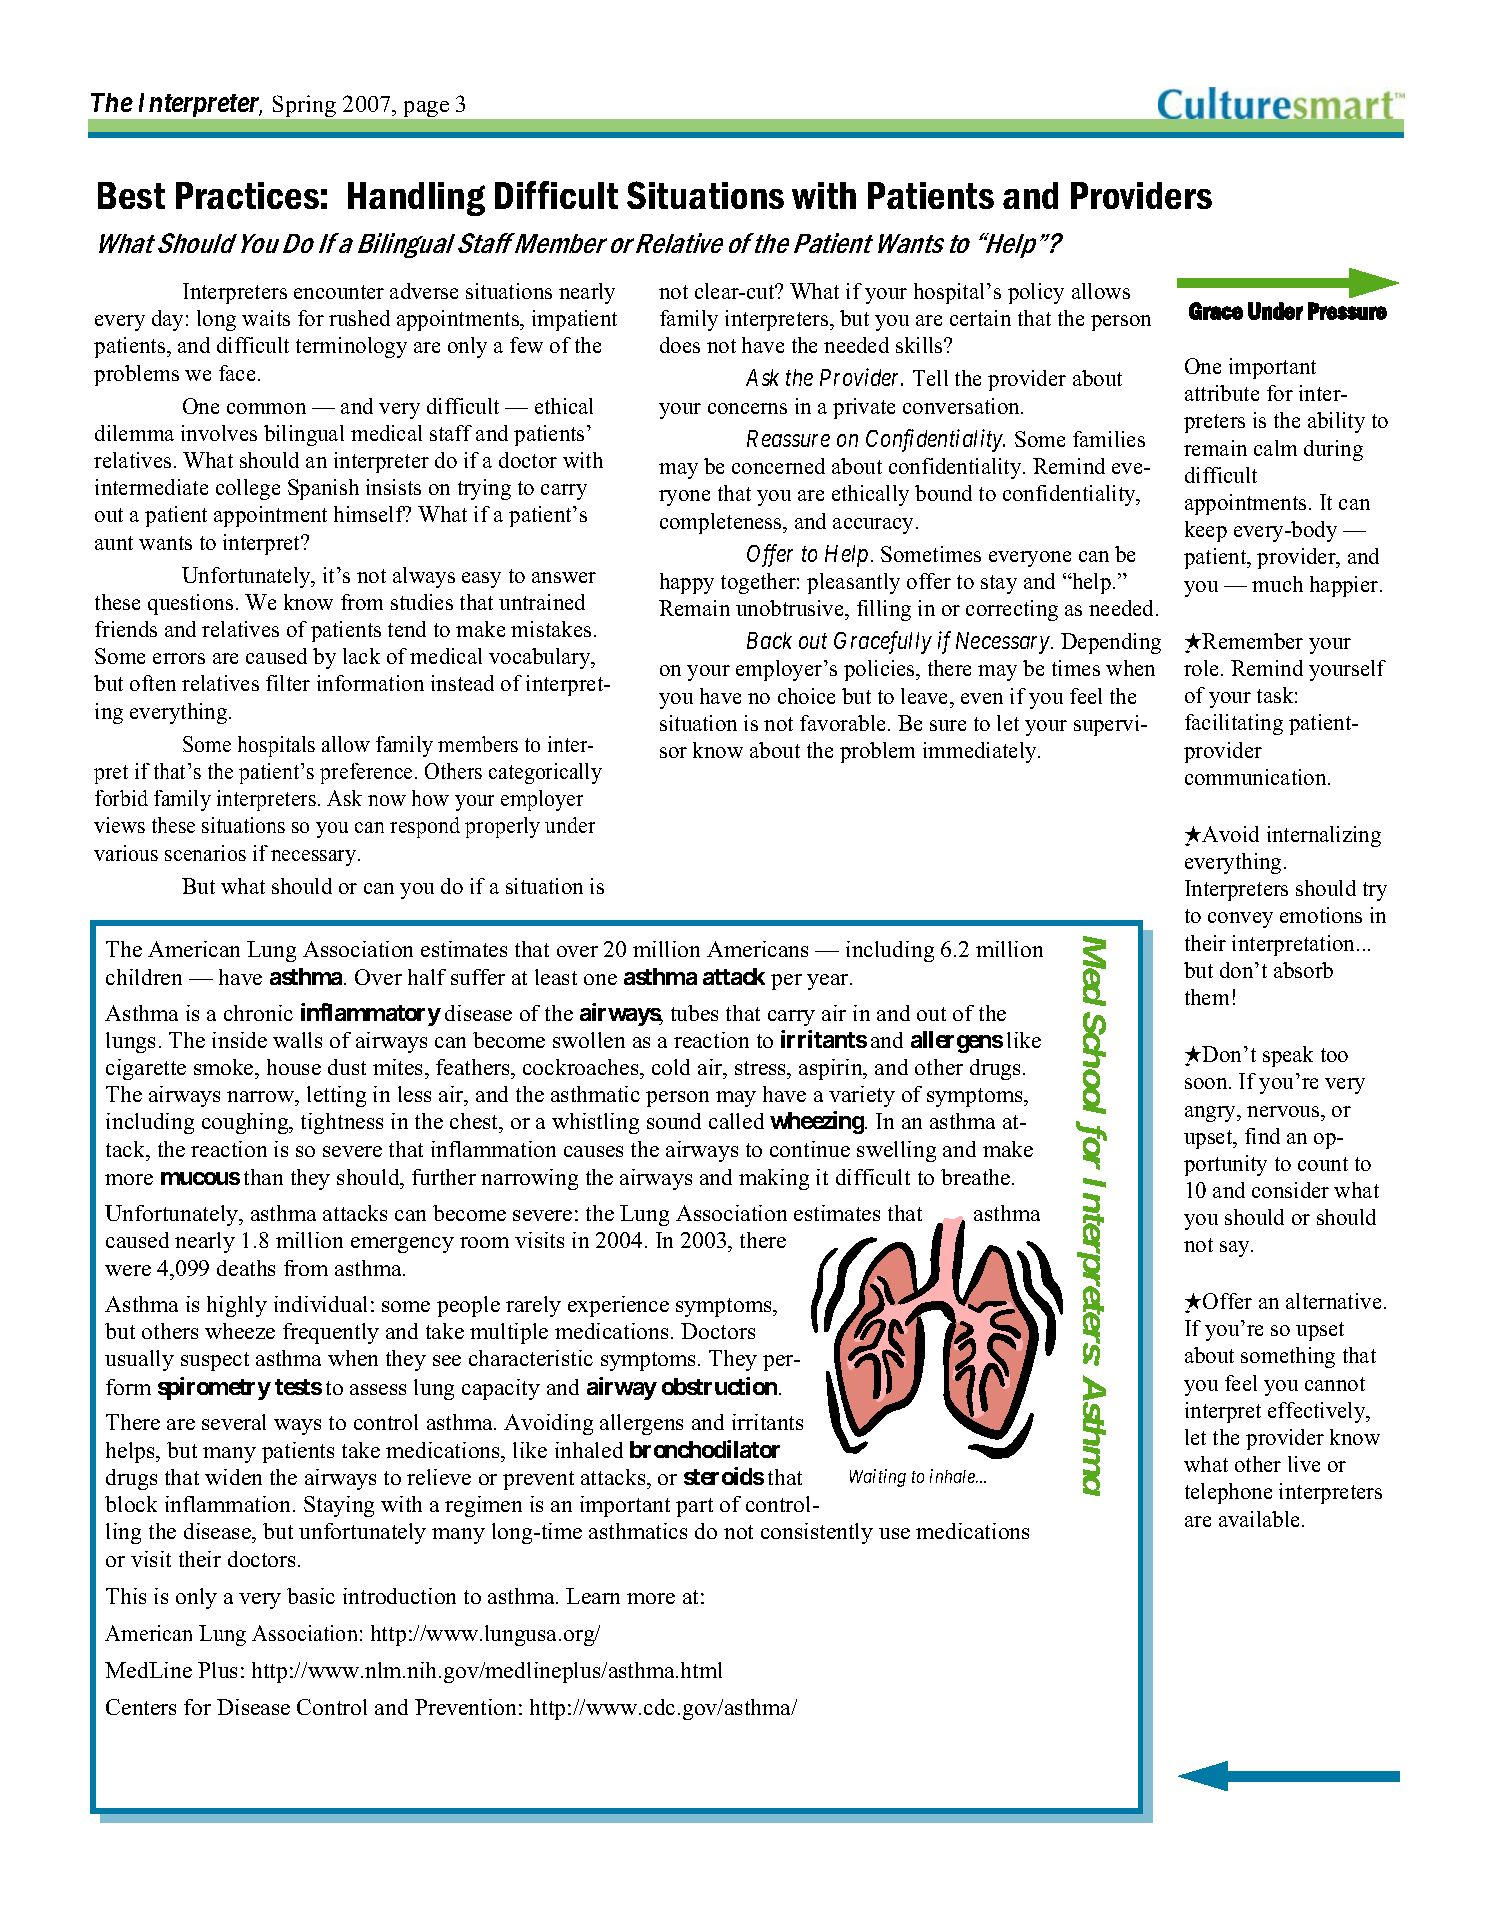 The width and height of the document is (1491, 1930). Describe the element at coordinates (774, 1179) in the document. I see `making` at that location.
